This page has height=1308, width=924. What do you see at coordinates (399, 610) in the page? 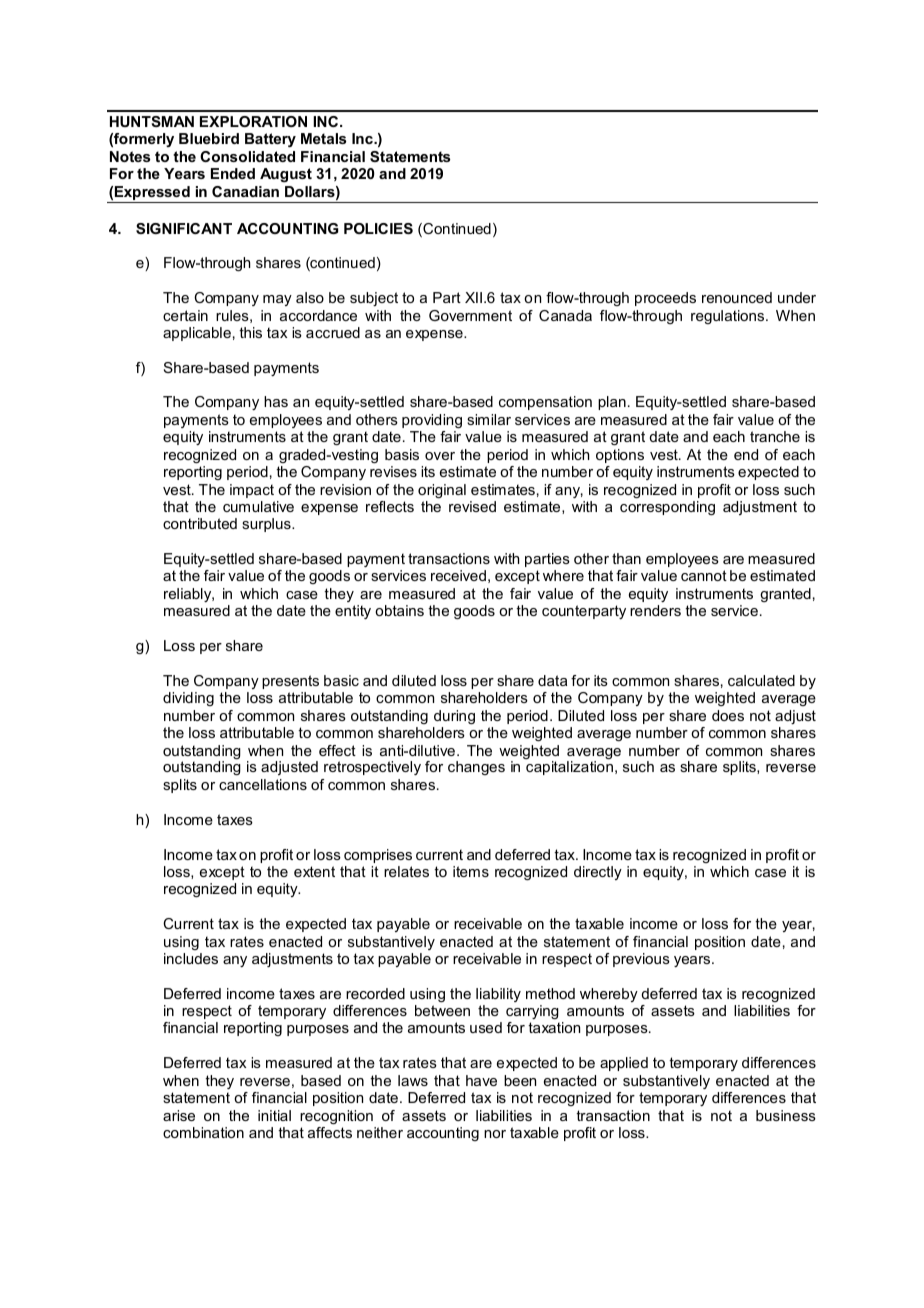
I see `obtains` at bounding box center [399, 610].
